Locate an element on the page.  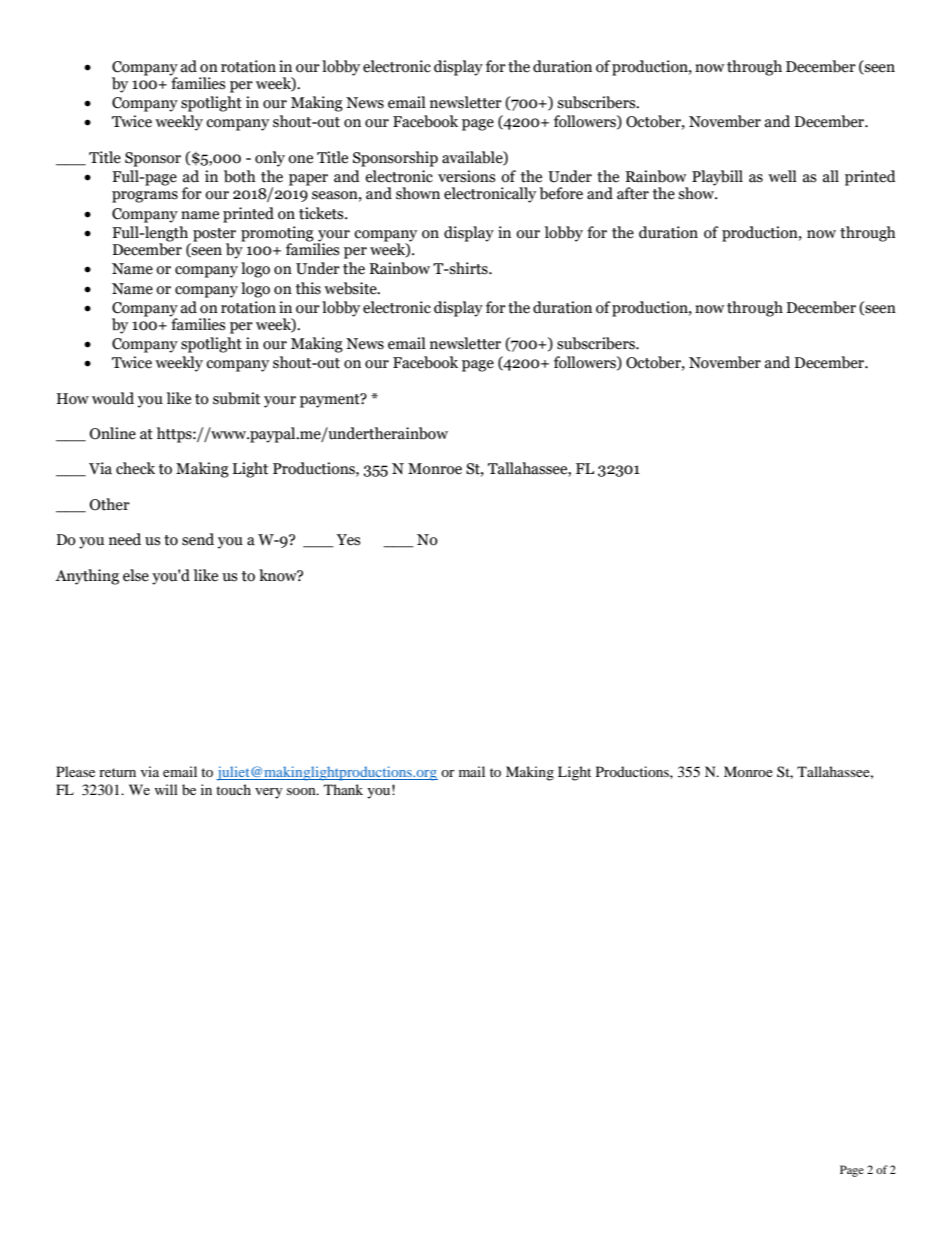
Yes is located at coordinates (348, 540).
